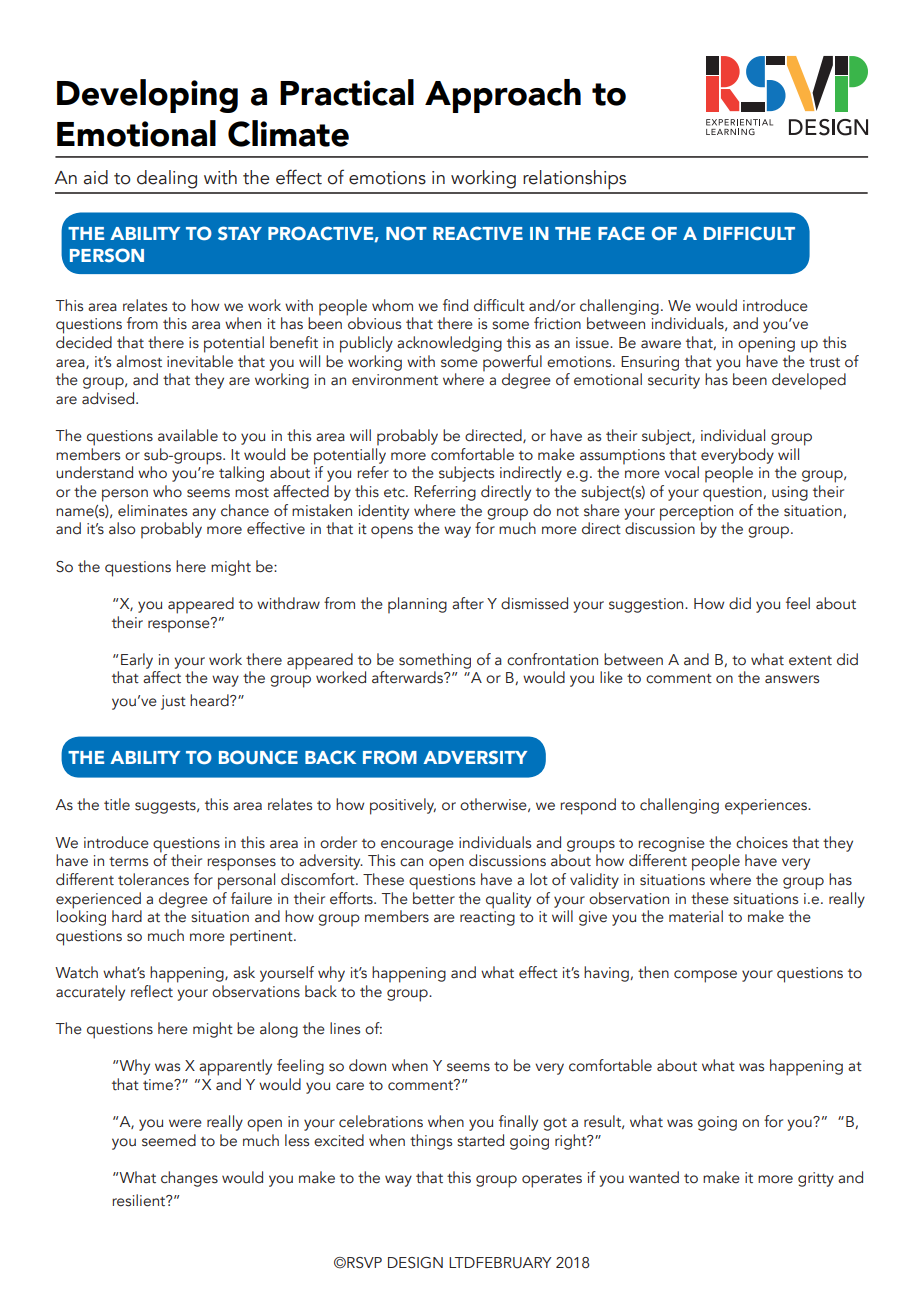  Describe the element at coordinates (767, 807) in the page. I see `experiences` at that location.
